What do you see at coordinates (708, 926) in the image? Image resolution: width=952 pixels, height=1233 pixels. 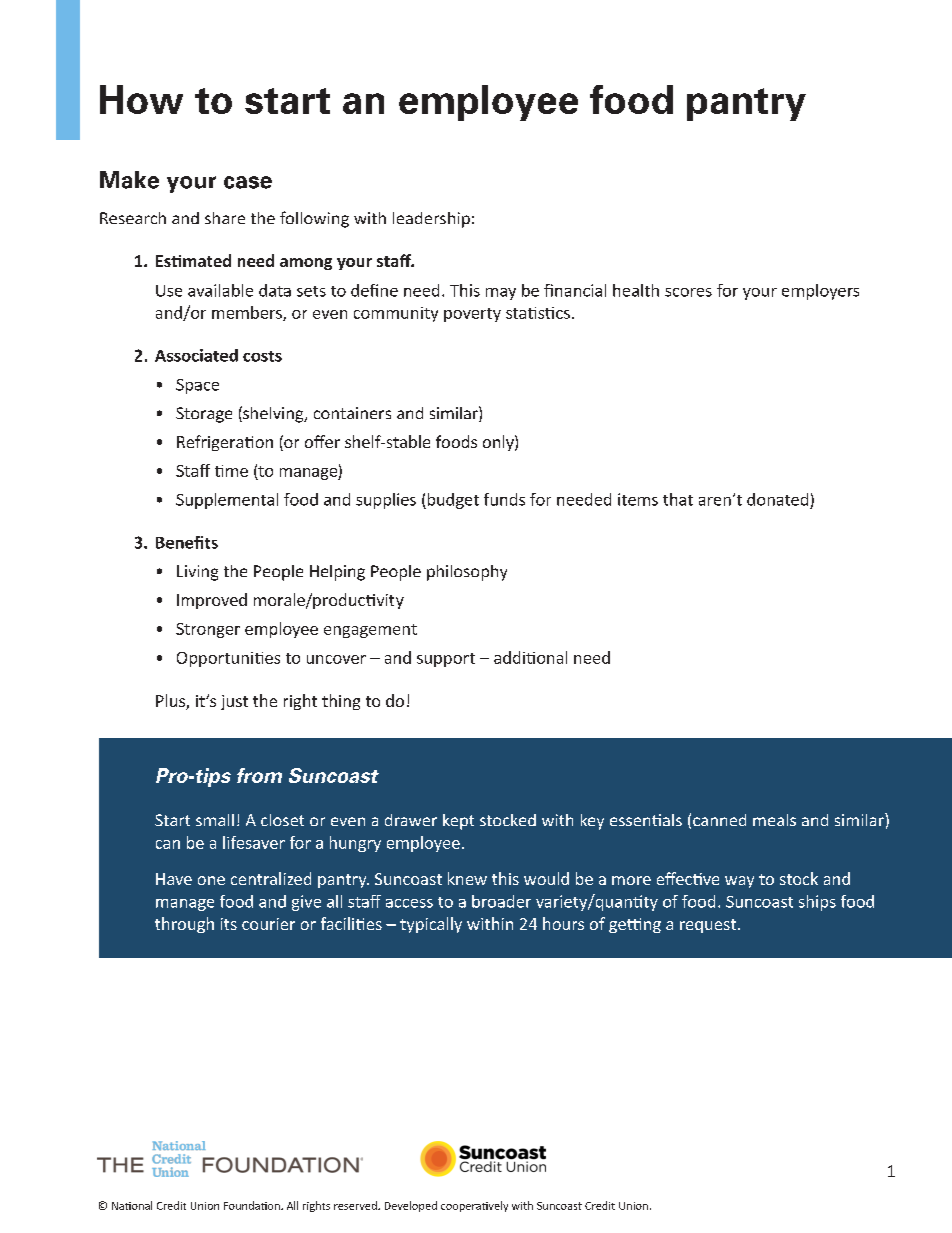 I see `request` at bounding box center [708, 926].
